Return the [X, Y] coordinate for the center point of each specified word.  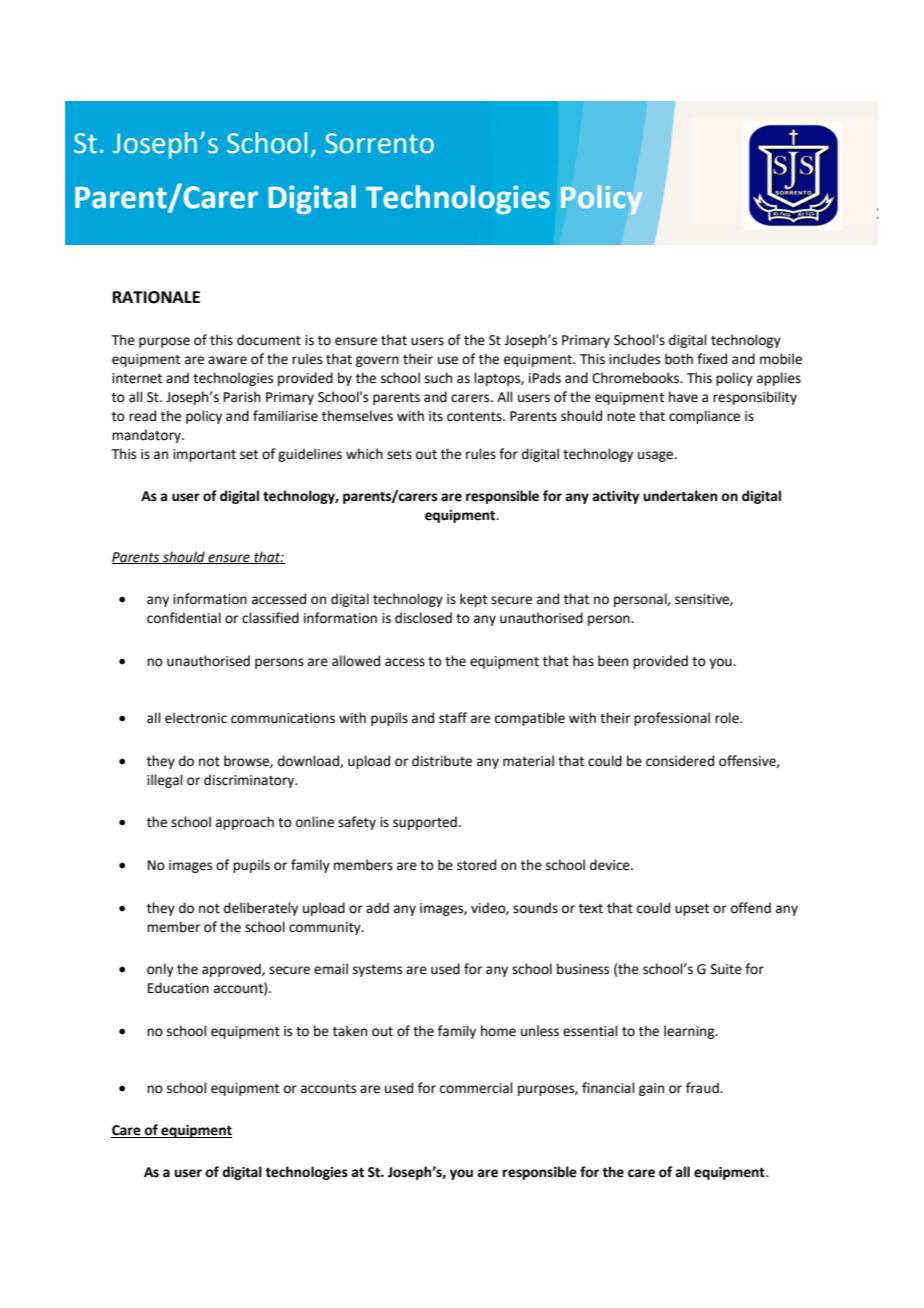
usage [657, 456]
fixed [712, 359]
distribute [442, 761]
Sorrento [379, 143]
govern [377, 361]
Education [178, 988]
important [204, 455]
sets [399, 455]
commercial [476, 1088]
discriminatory [250, 781]
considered [680, 761]
